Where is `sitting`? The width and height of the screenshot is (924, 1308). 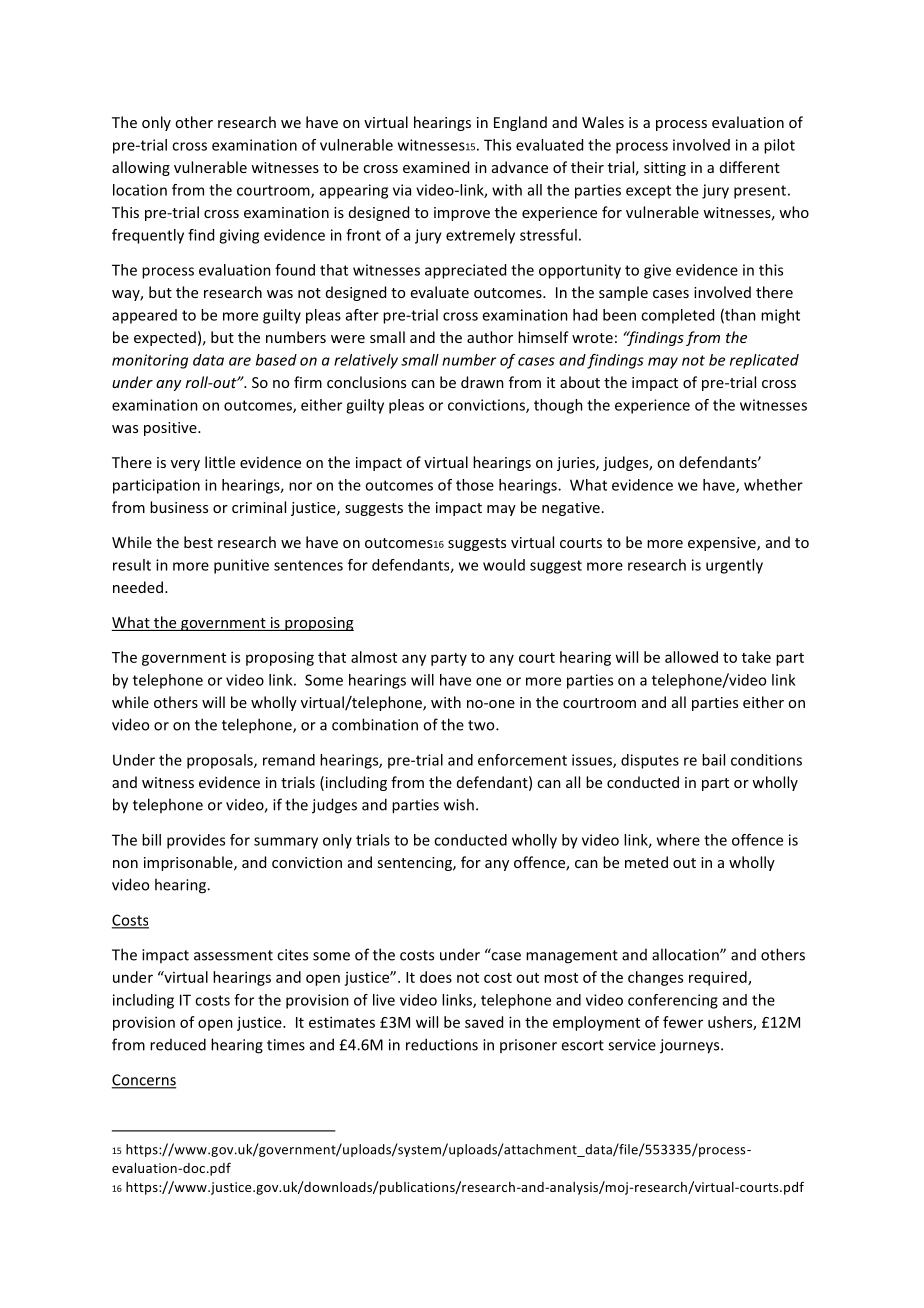 sitting is located at coordinates (665, 169).
